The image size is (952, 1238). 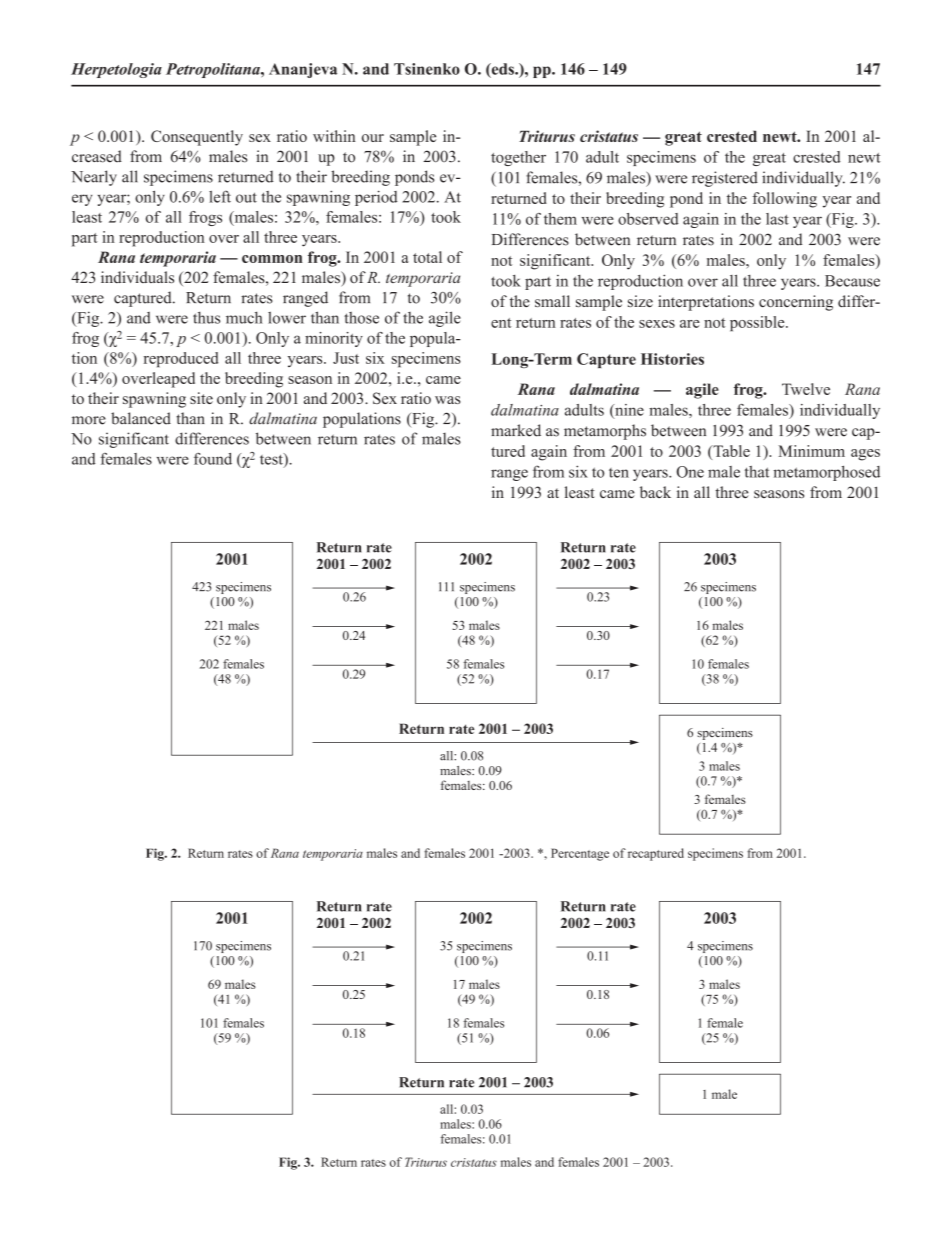 What do you see at coordinates (580, 854) in the screenshot?
I see `Percentage` at bounding box center [580, 854].
